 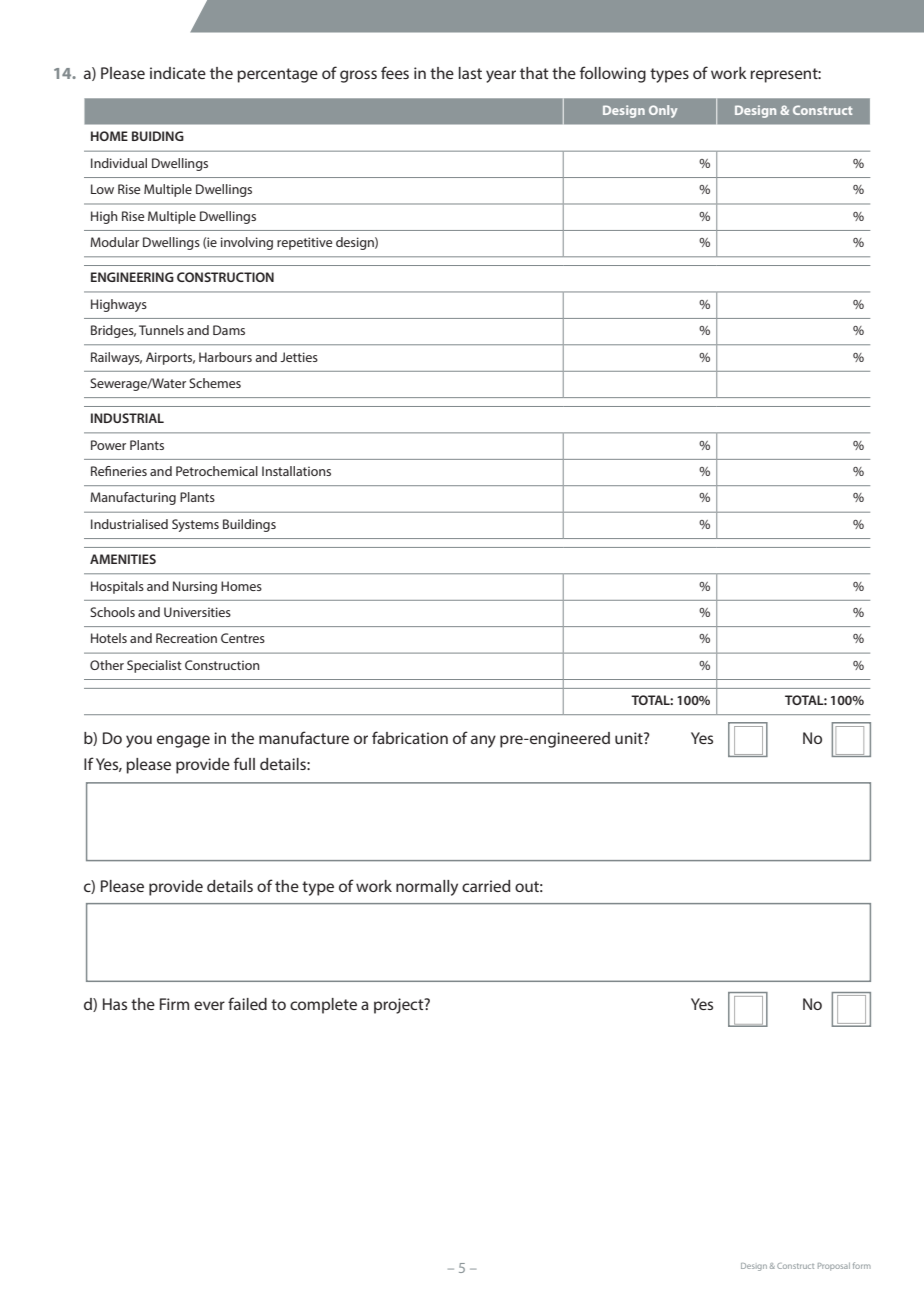 I want to click on indicate, so click(x=178, y=73).
